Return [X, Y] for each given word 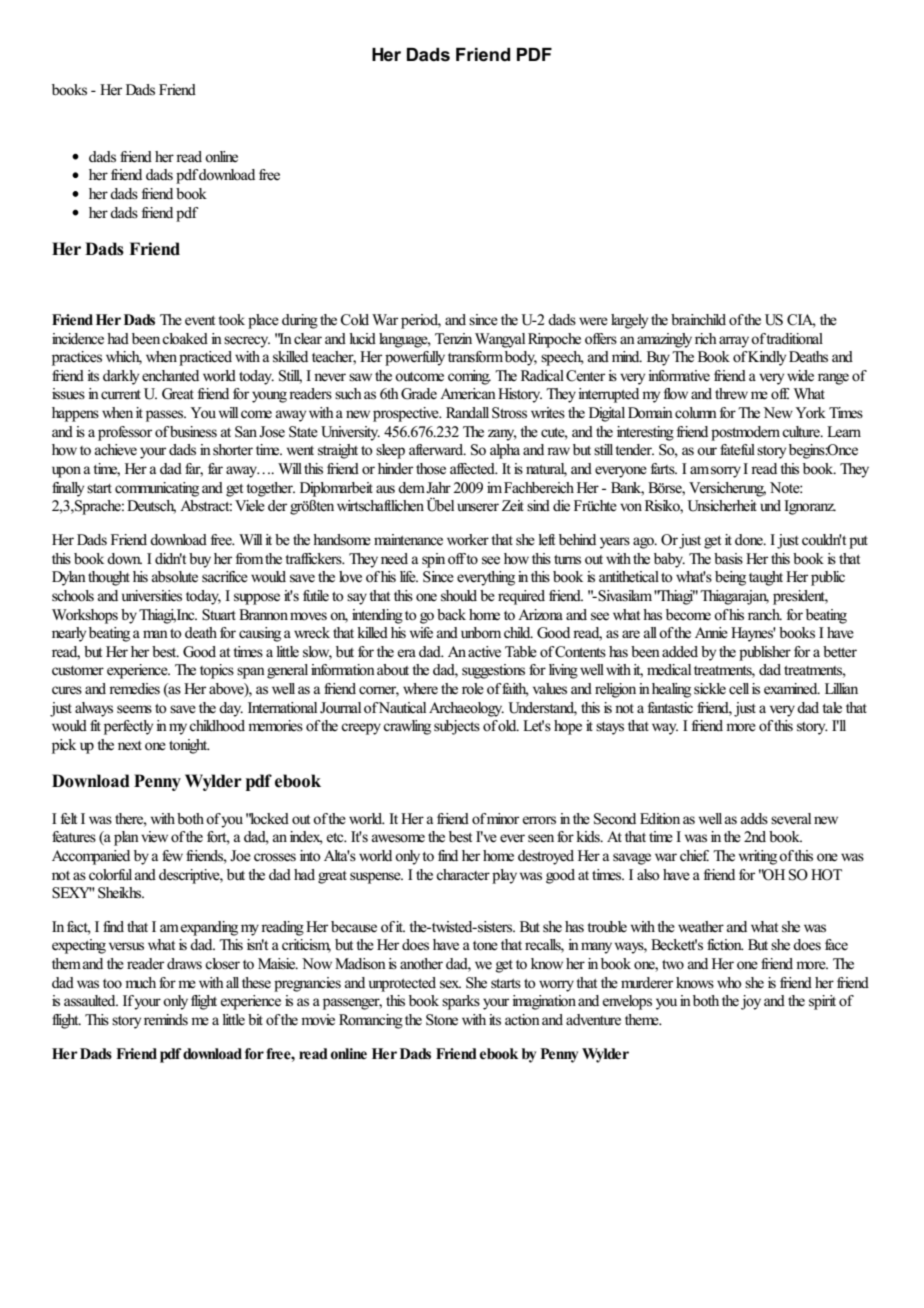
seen [541, 838]
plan [126, 838]
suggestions [493, 671]
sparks [461, 1002]
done [750, 540]
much [140, 982]
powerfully [415, 358]
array [735, 342]
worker [468, 540]
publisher [765, 653]
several [791, 819]
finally [68, 489]
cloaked [185, 339]
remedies [134, 689]
